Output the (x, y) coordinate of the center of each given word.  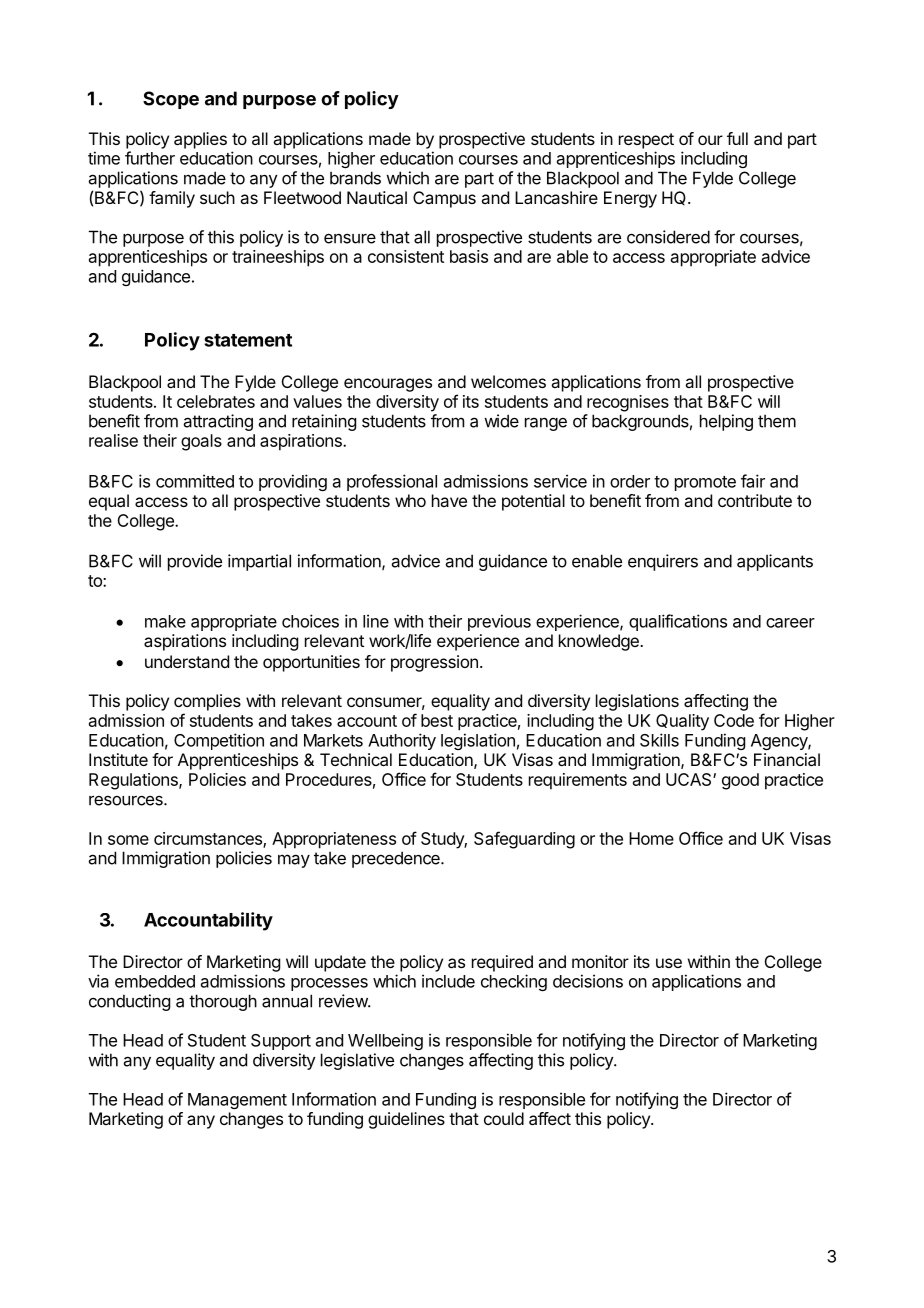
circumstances (209, 839)
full (737, 138)
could (504, 1118)
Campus (444, 199)
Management (237, 1101)
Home (651, 838)
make (165, 621)
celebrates (216, 401)
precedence (397, 859)
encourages (388, 385)
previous (499, 622)
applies (200, 140)
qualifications (678, 622)
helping (726, 422)
